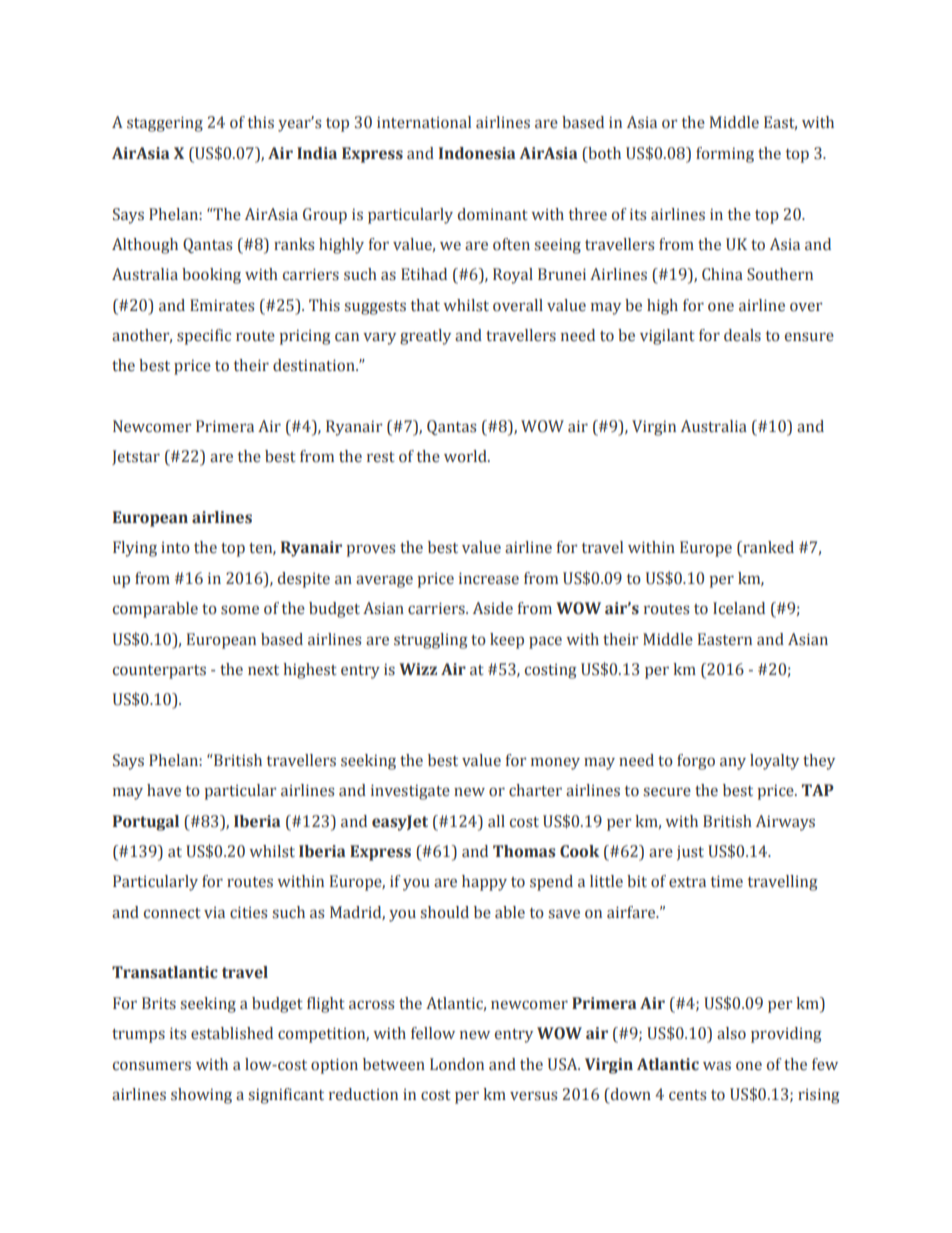 Image resolution: width=952 pixels, height=1233 pixels. I want to click on have, so click(164, 790).
